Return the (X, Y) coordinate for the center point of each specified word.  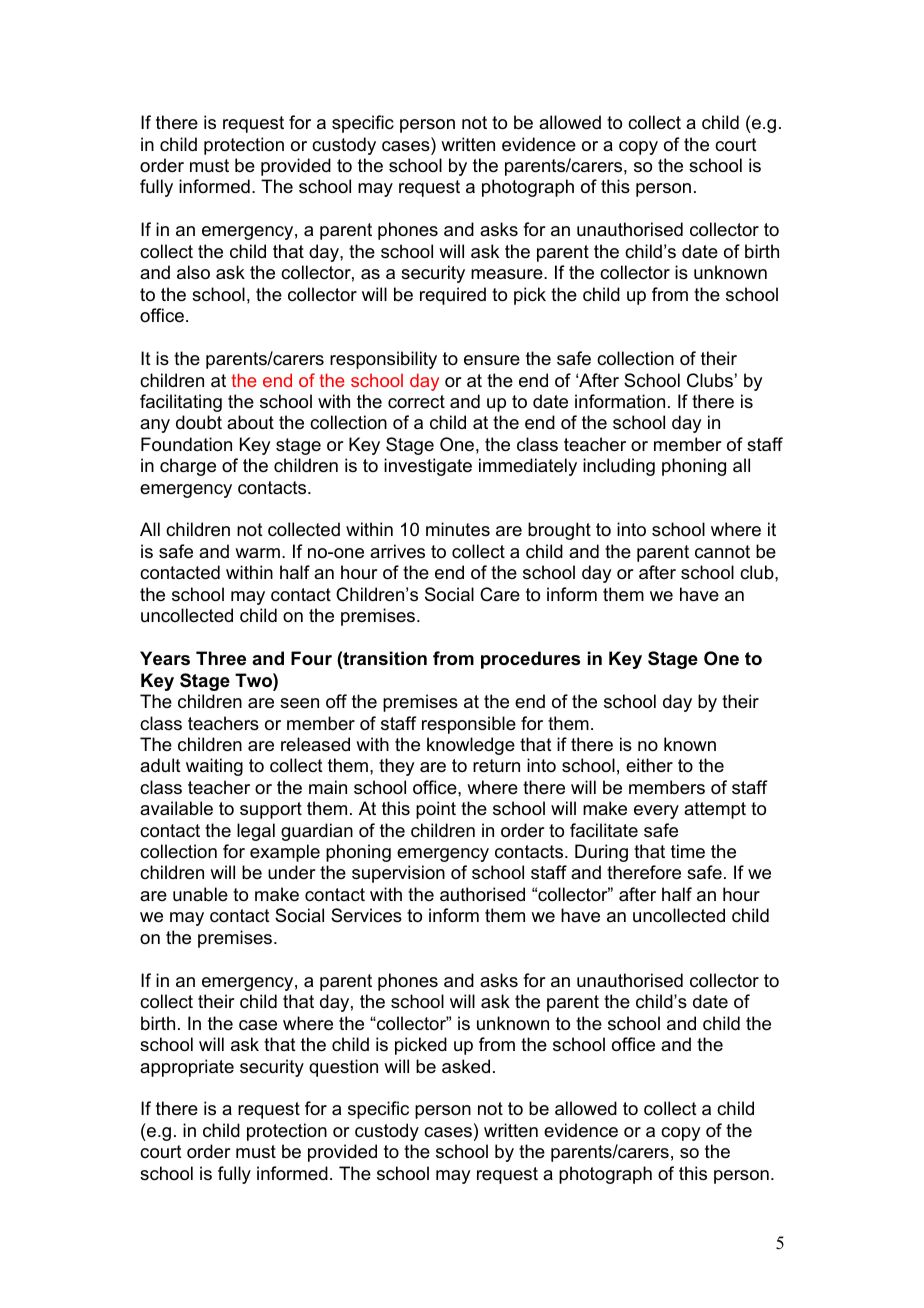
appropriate (187, 1068)
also (193, 272)
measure (508, 274)
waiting (214, 767)
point (436, 810)
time (688, 851)
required (453, 296)
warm (257, 553)
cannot (722, 552)
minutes (458, 529)
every (656, 812)
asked (466, 1066)
